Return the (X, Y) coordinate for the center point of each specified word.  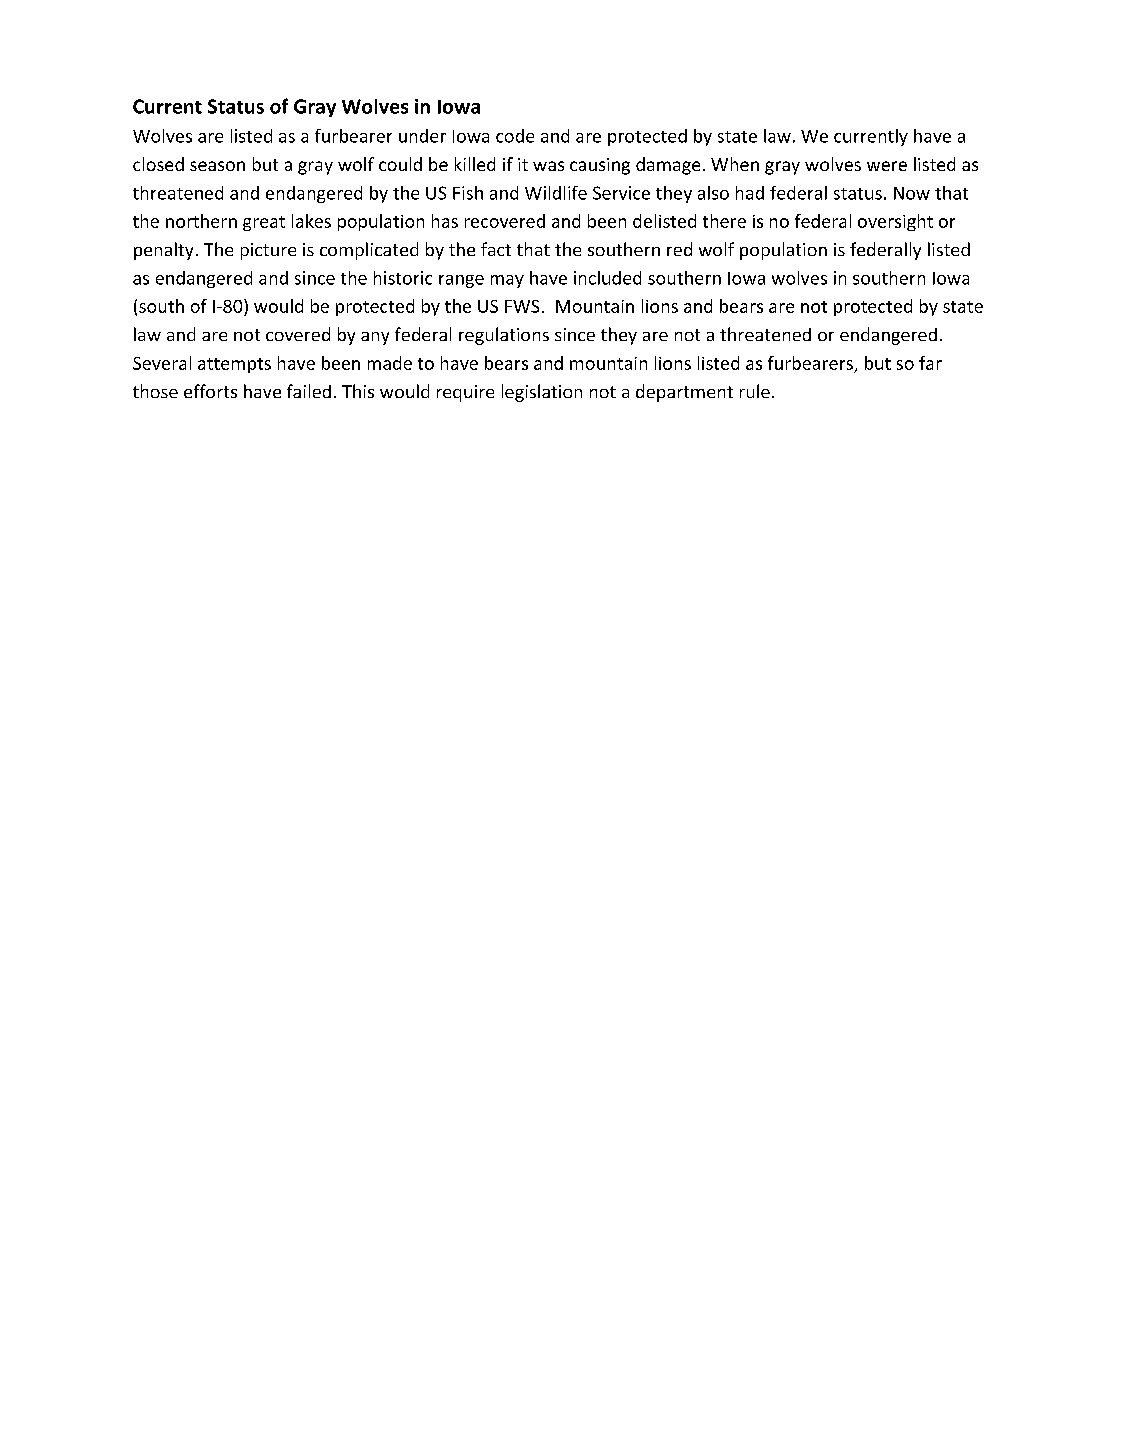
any (375, 338)
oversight (895, 222)
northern (201, 221)
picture (268, 251)
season (217, 166)
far (930, 363)
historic (403, 278)
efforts (210, 391)
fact (496, 249)
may (507, 281)
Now (912, 193)
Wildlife (556, 193)
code (515, 136)
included (607, 278)
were (887, 166)
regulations (504, 336)
